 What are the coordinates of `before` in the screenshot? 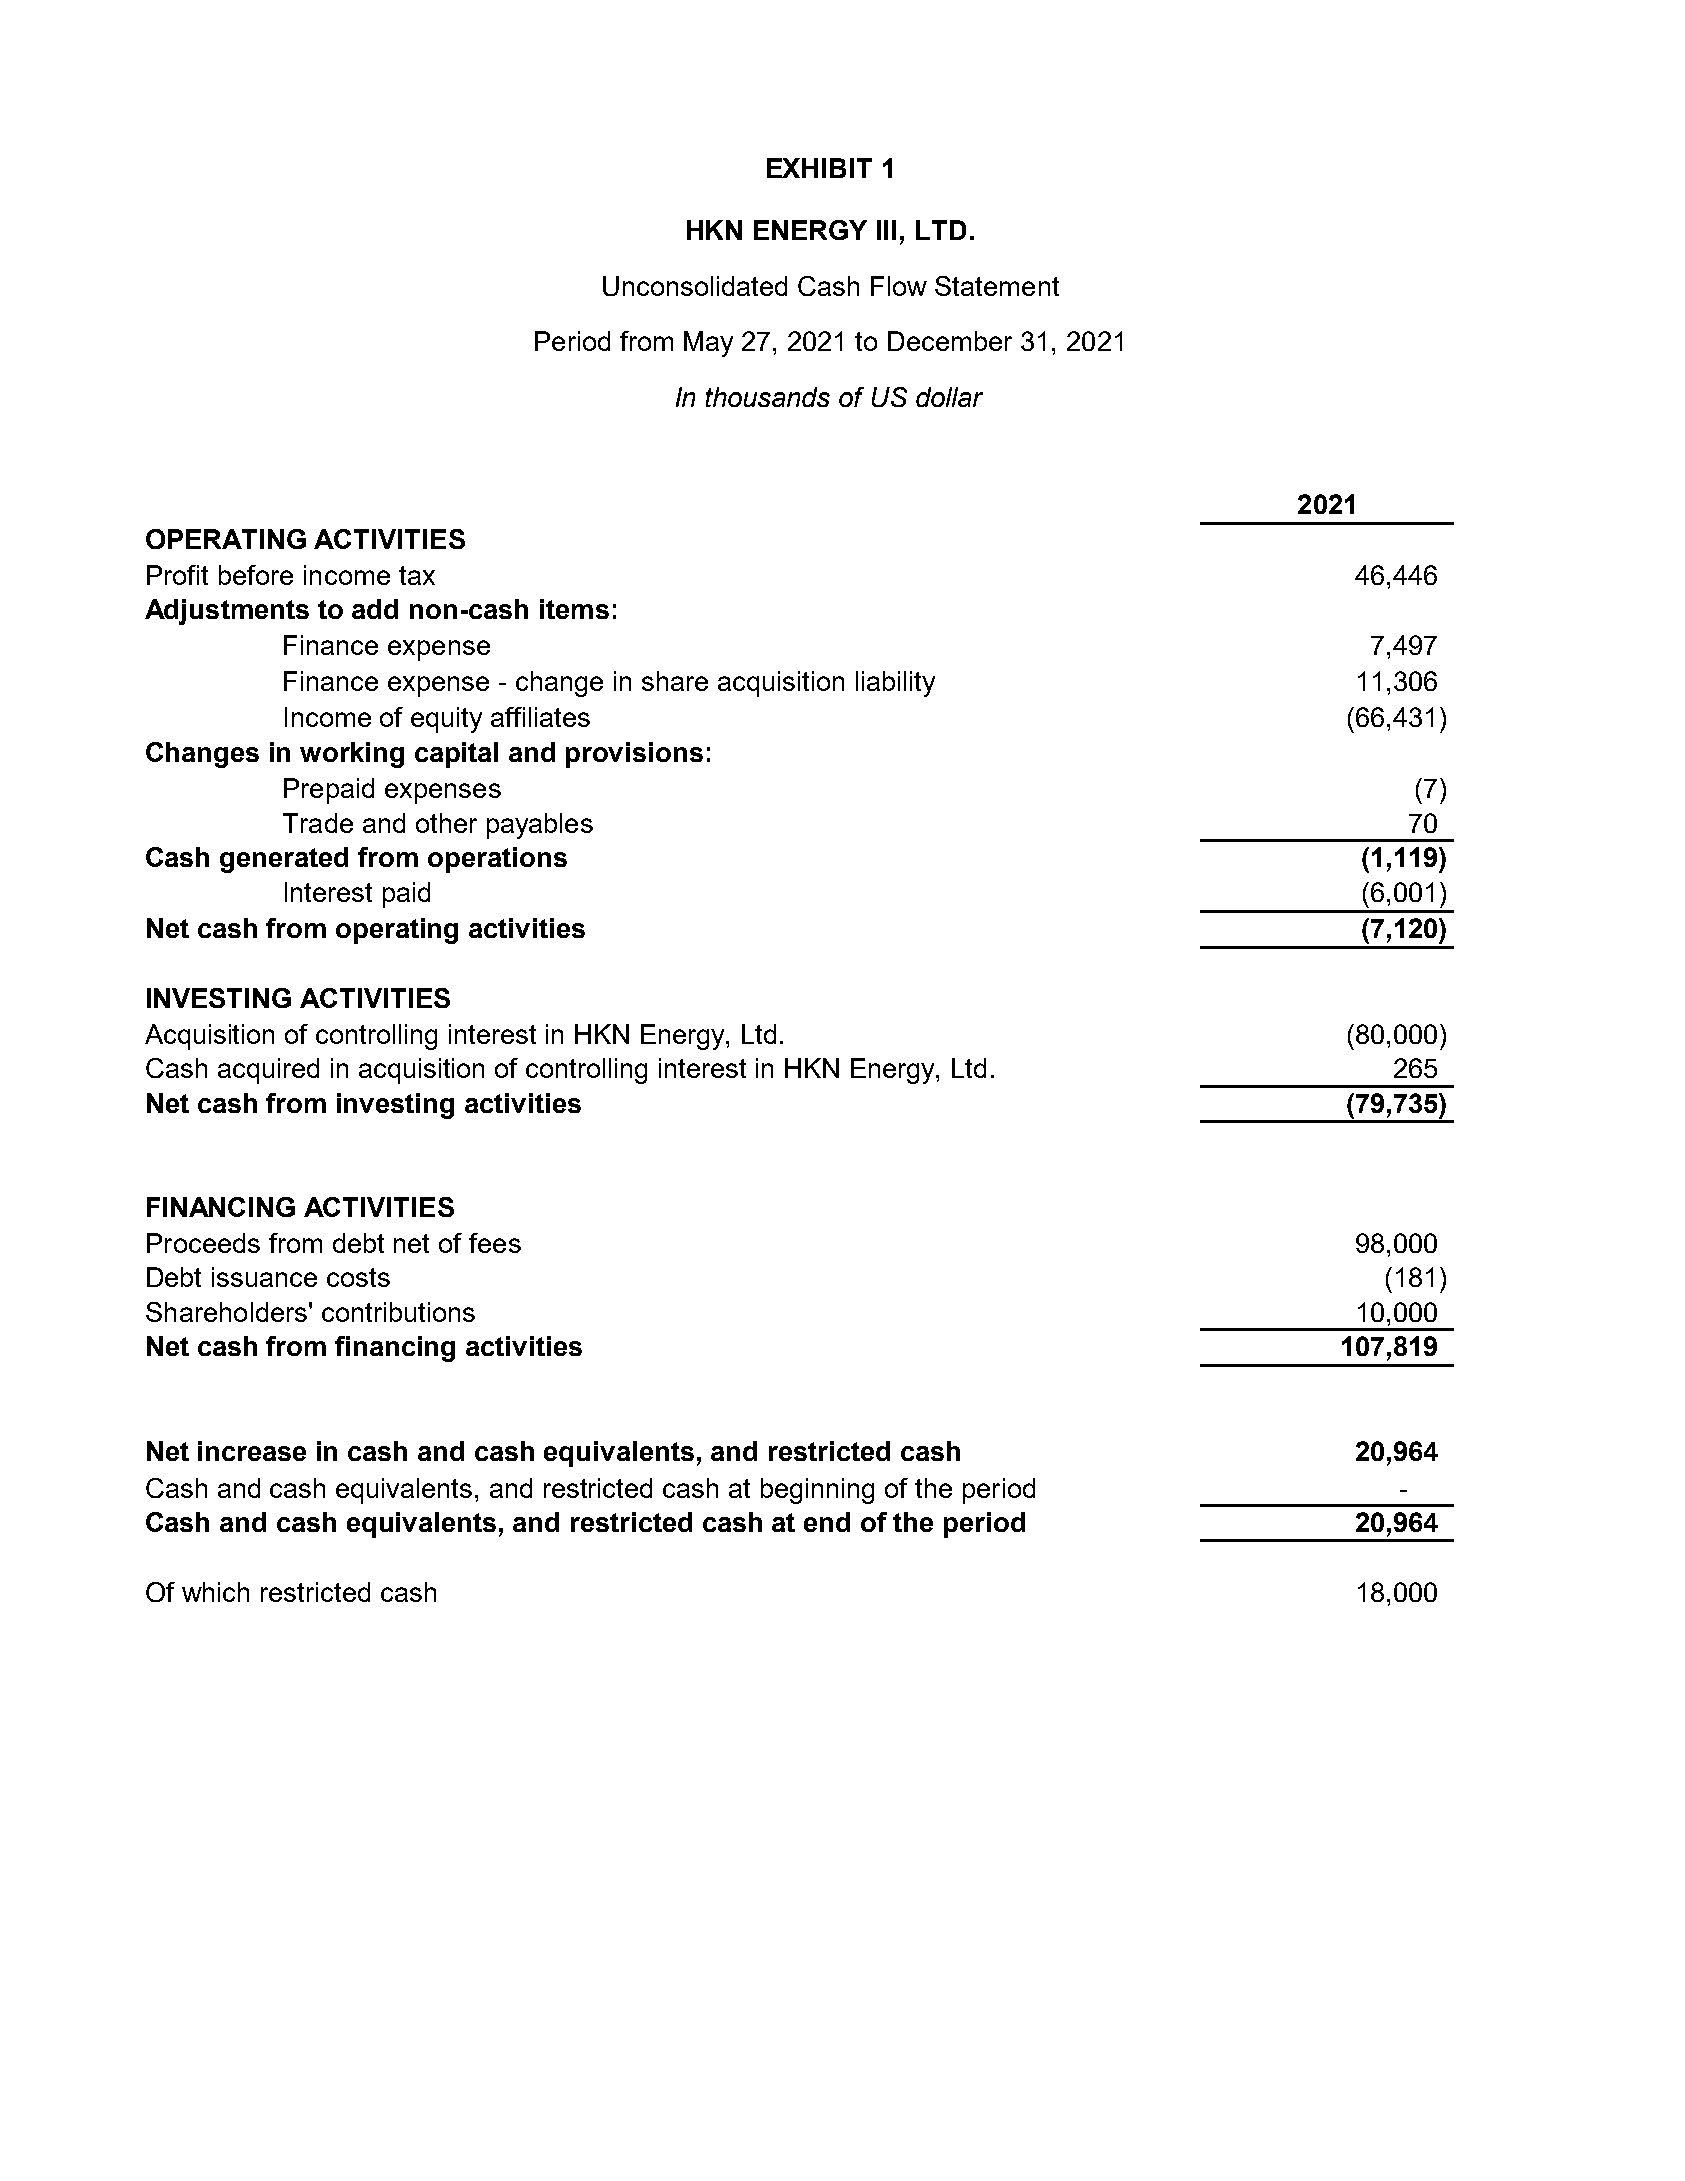 It's located at (256, 575).
